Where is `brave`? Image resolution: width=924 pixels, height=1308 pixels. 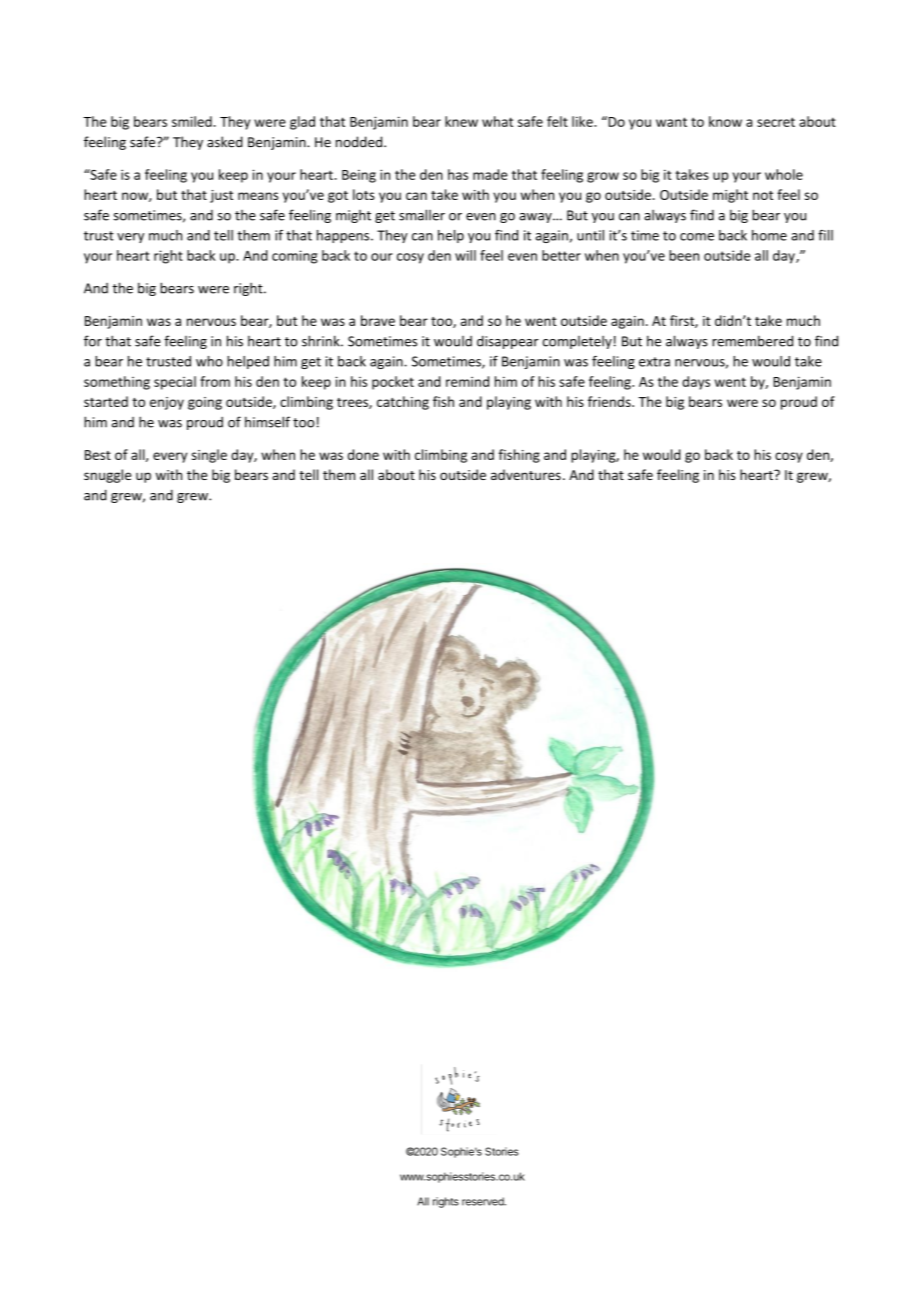
brave is located at coordinates (378, 320).
